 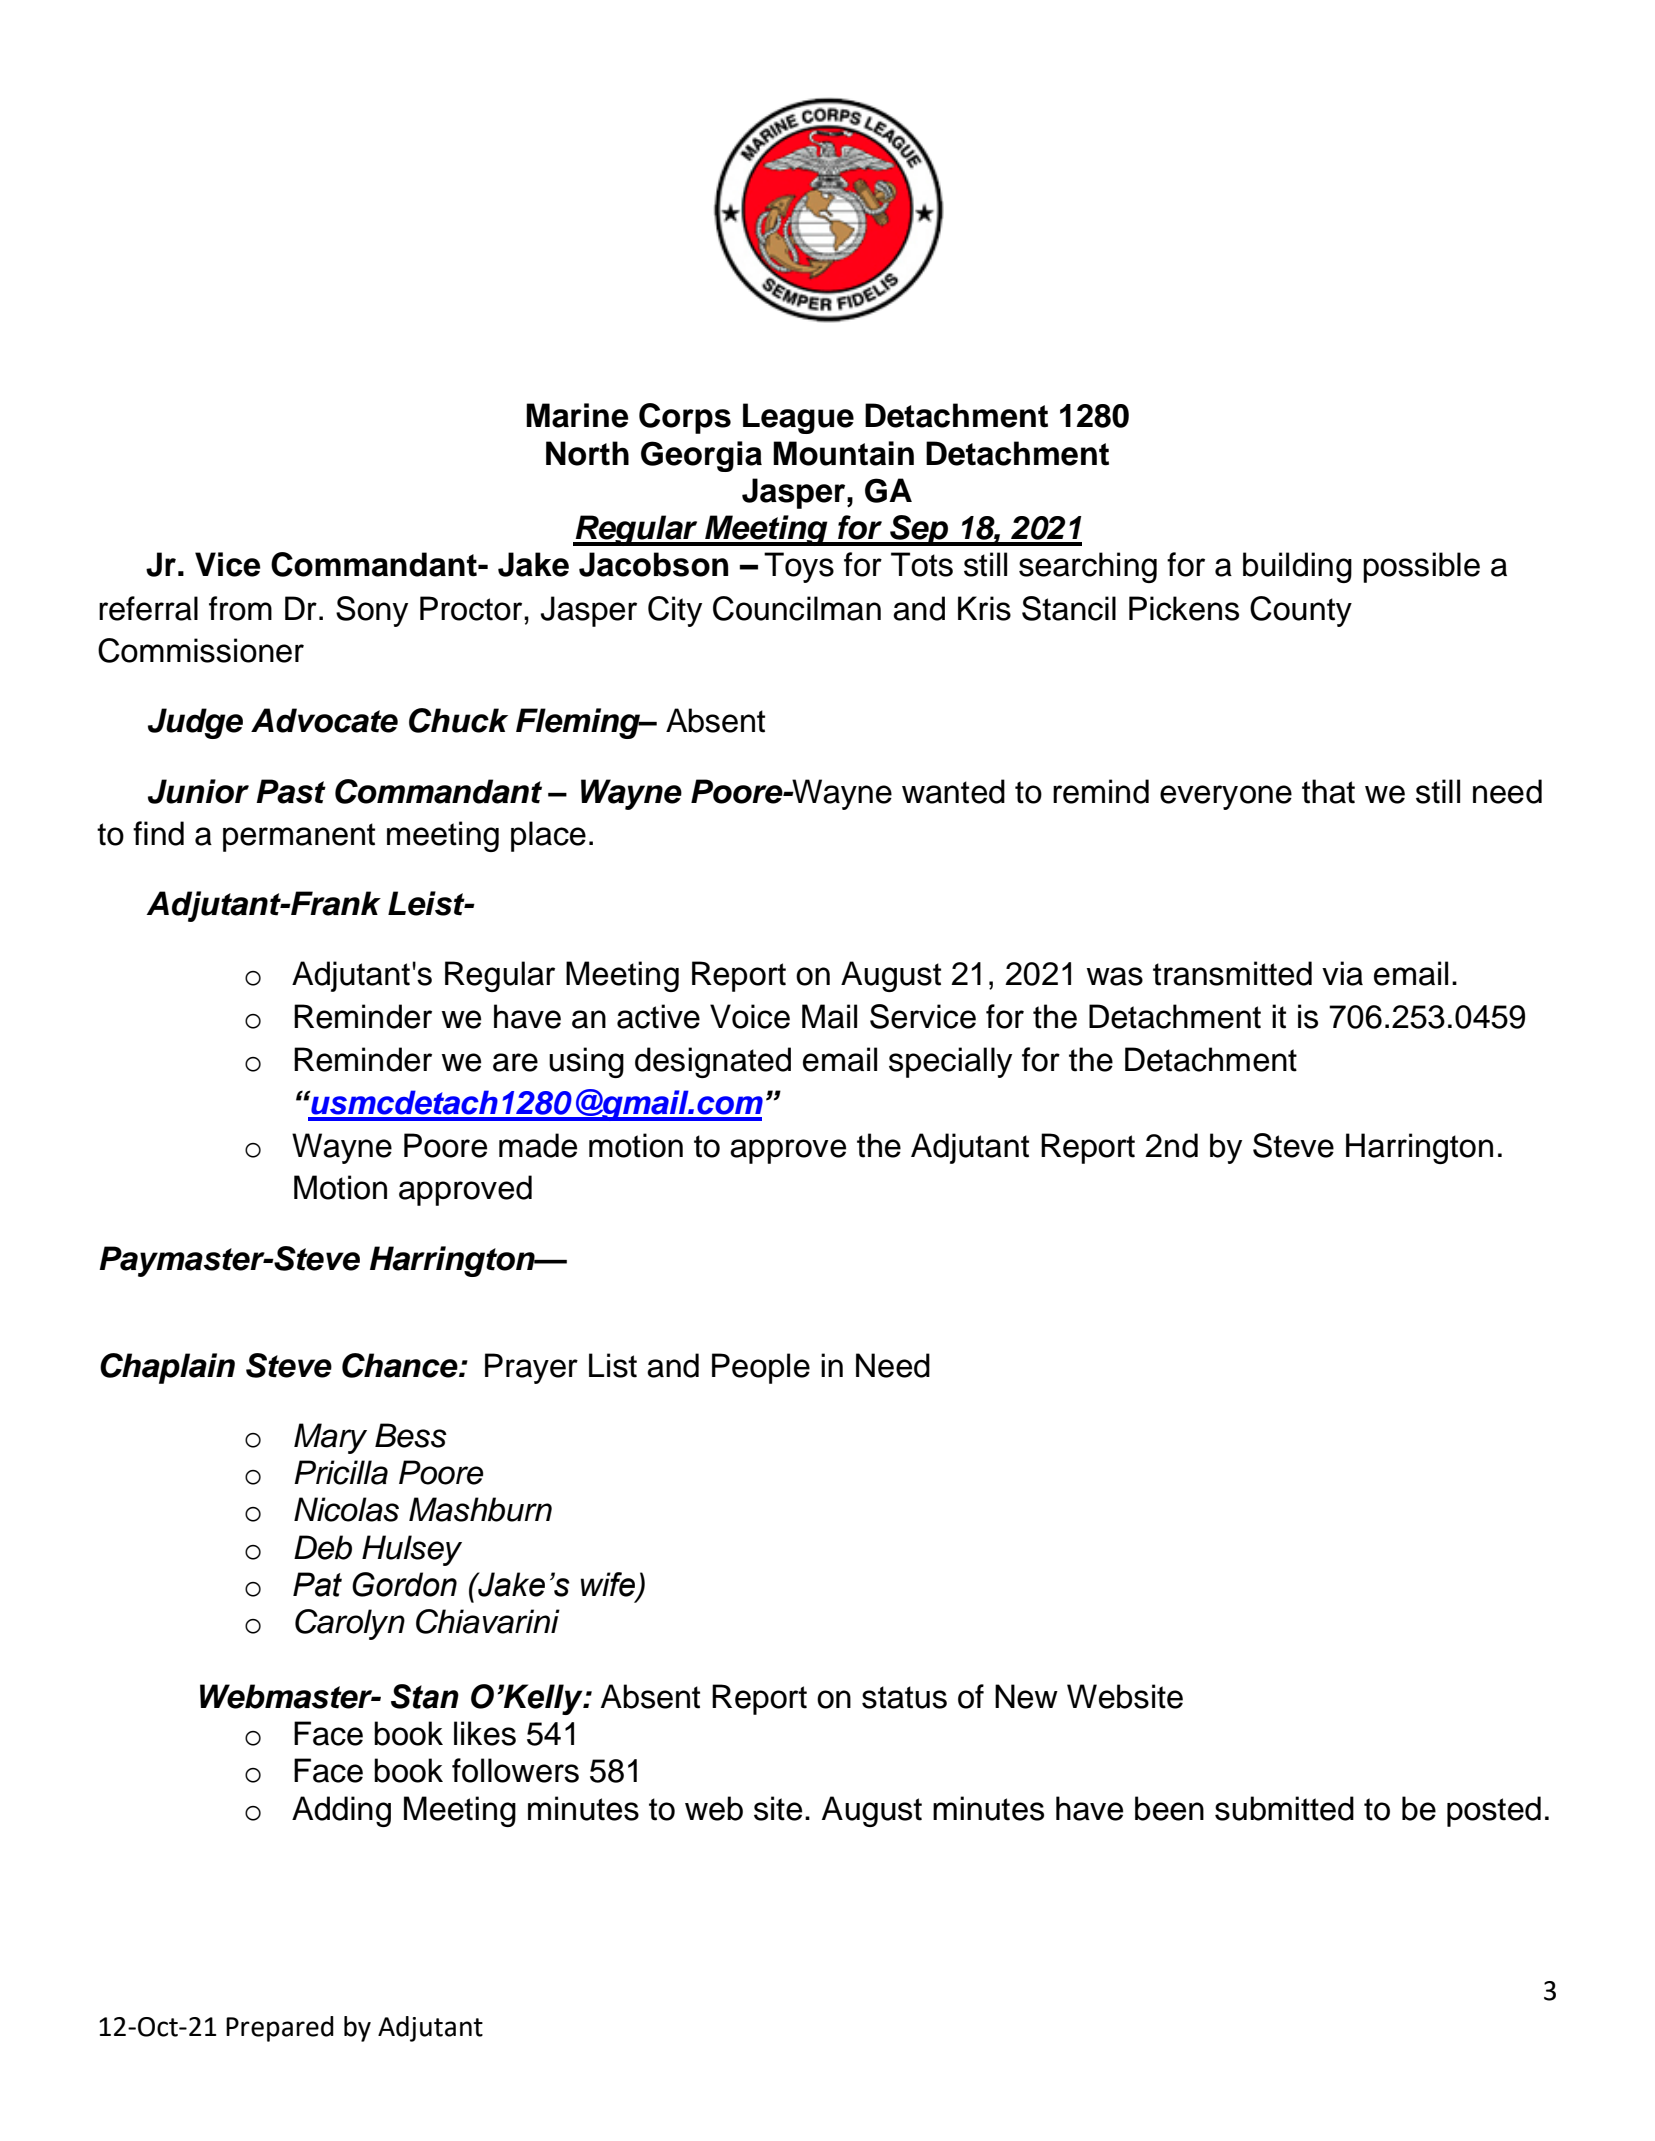 What do you see at coordinates (761, 1368) in the screenshot?
I see `People` at bounding box center [761, 1368].
